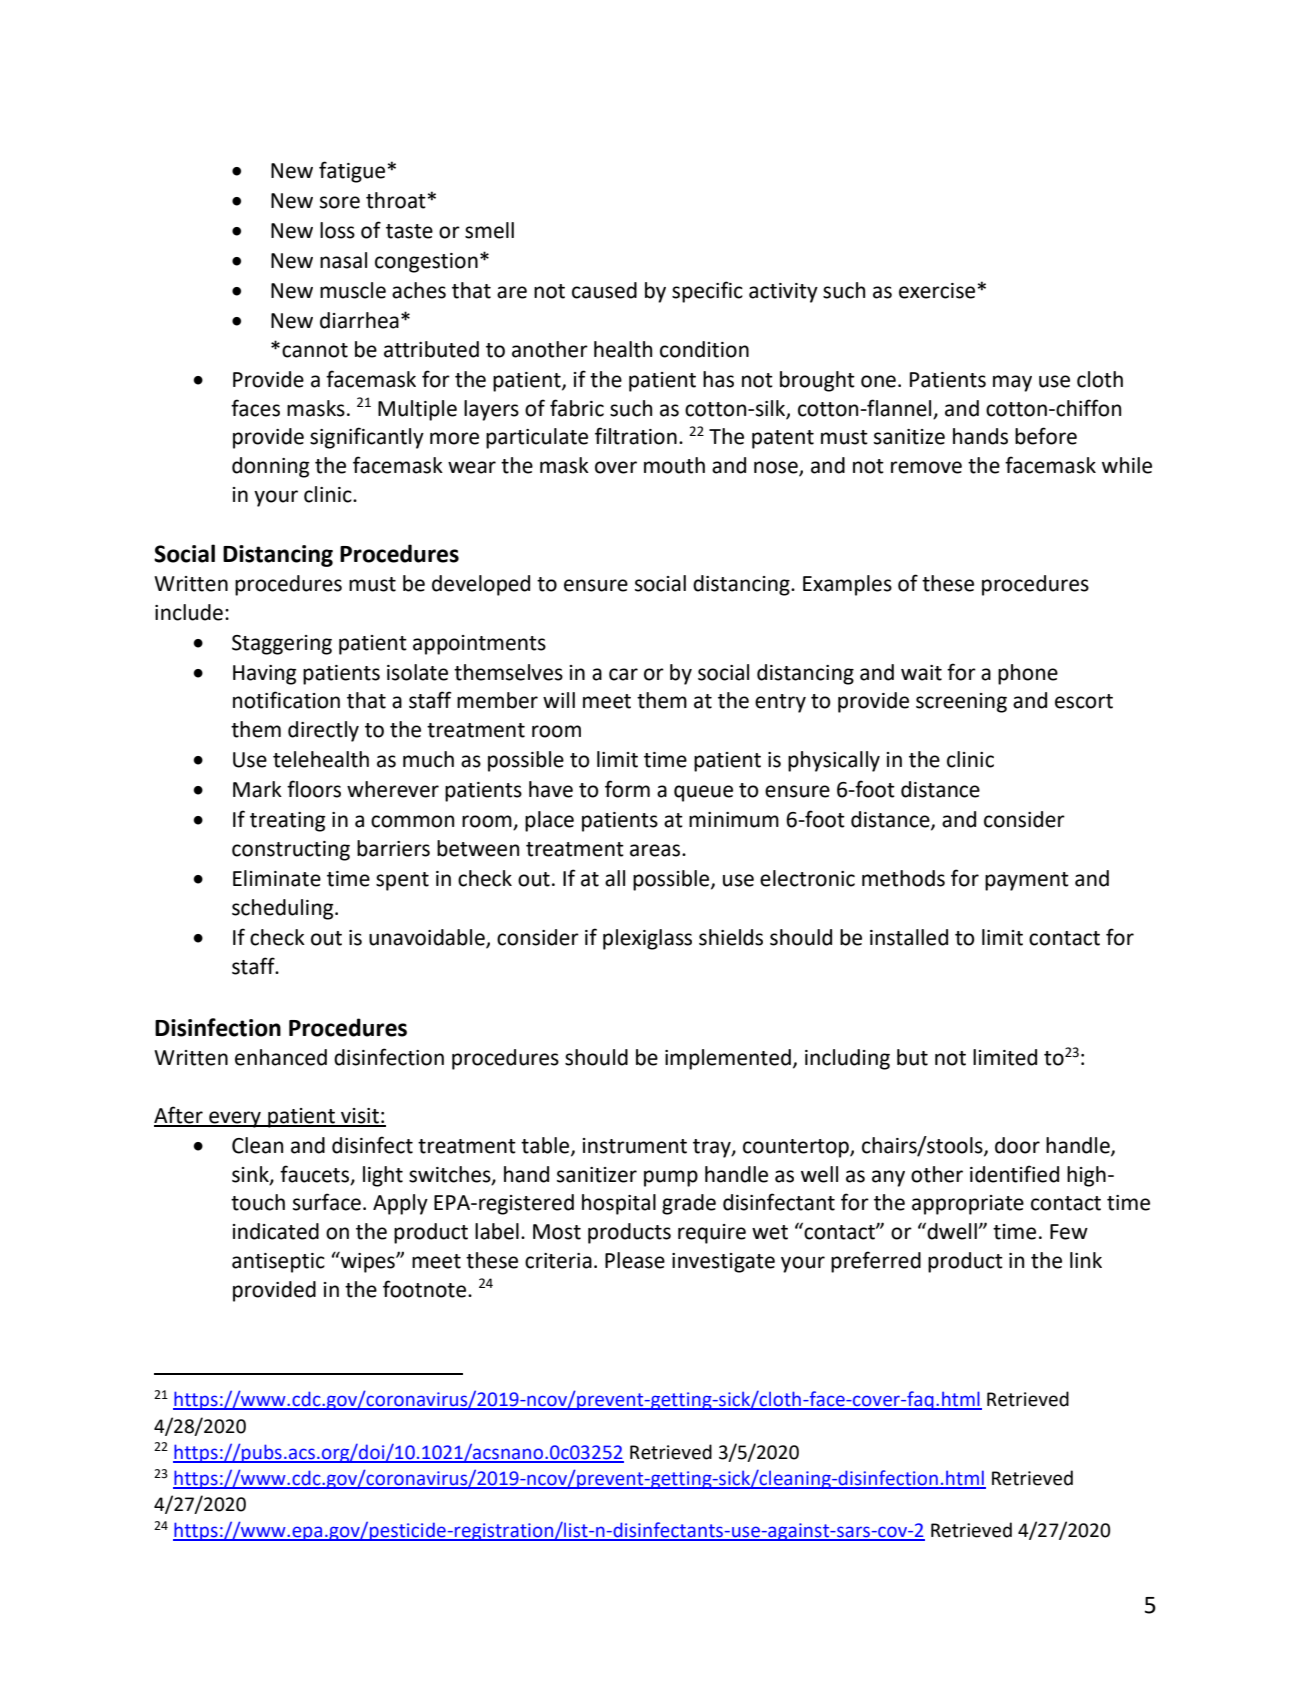  What do you see at coordinates (323, 731) in the page?
I see `directly` at bounding box center [323, 731].
